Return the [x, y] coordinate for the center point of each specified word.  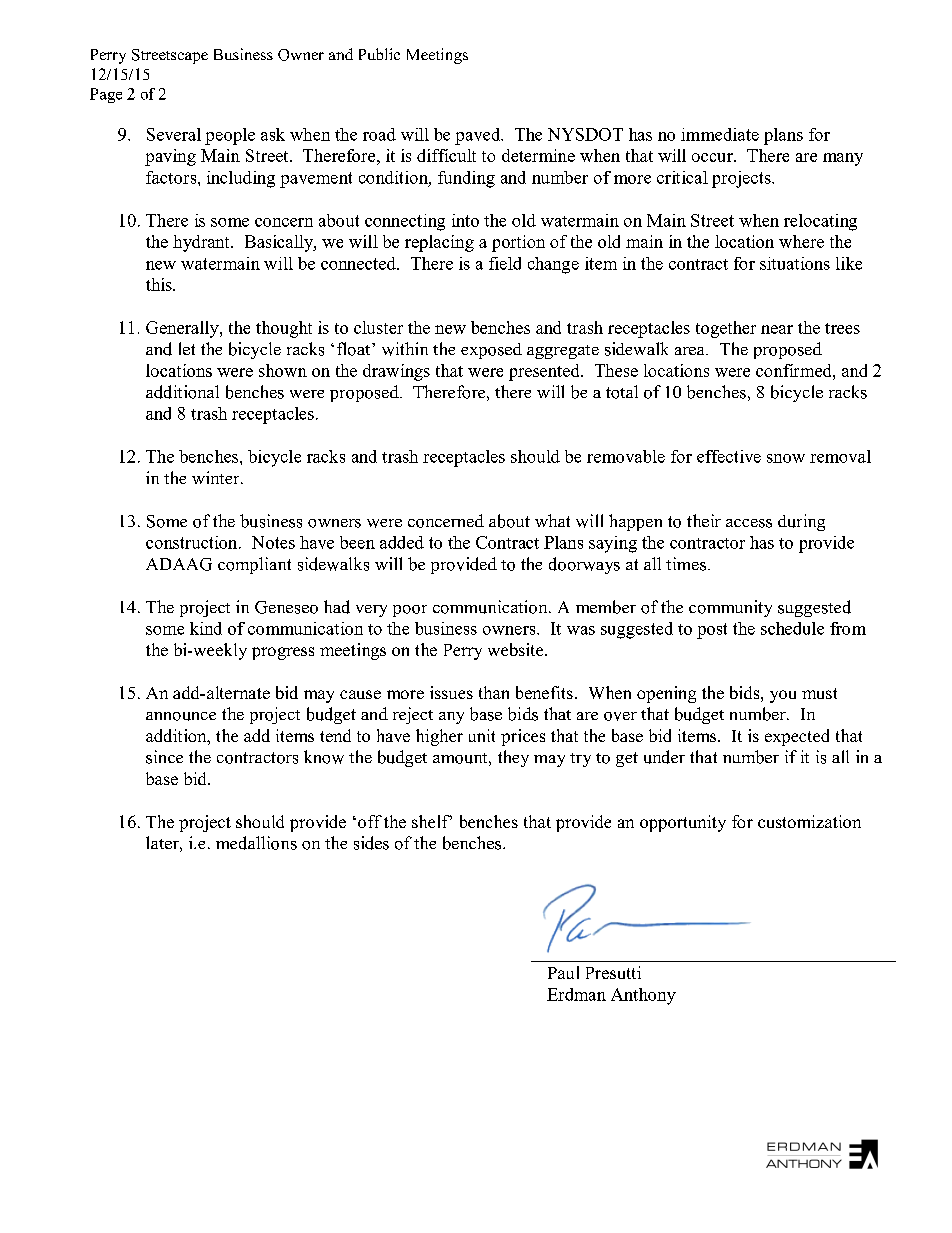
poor [410, 611]
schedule [792, 628]
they [513, 758]
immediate [720, 134]
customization [809, 821]
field [505, 263]
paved [479, 136]
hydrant [202, 243]
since [164, 757]
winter [217, 477]
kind [206, 628]
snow [786, 458]
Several [174, 134]
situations [795, 263]
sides [371, 843]
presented [545, 372]
